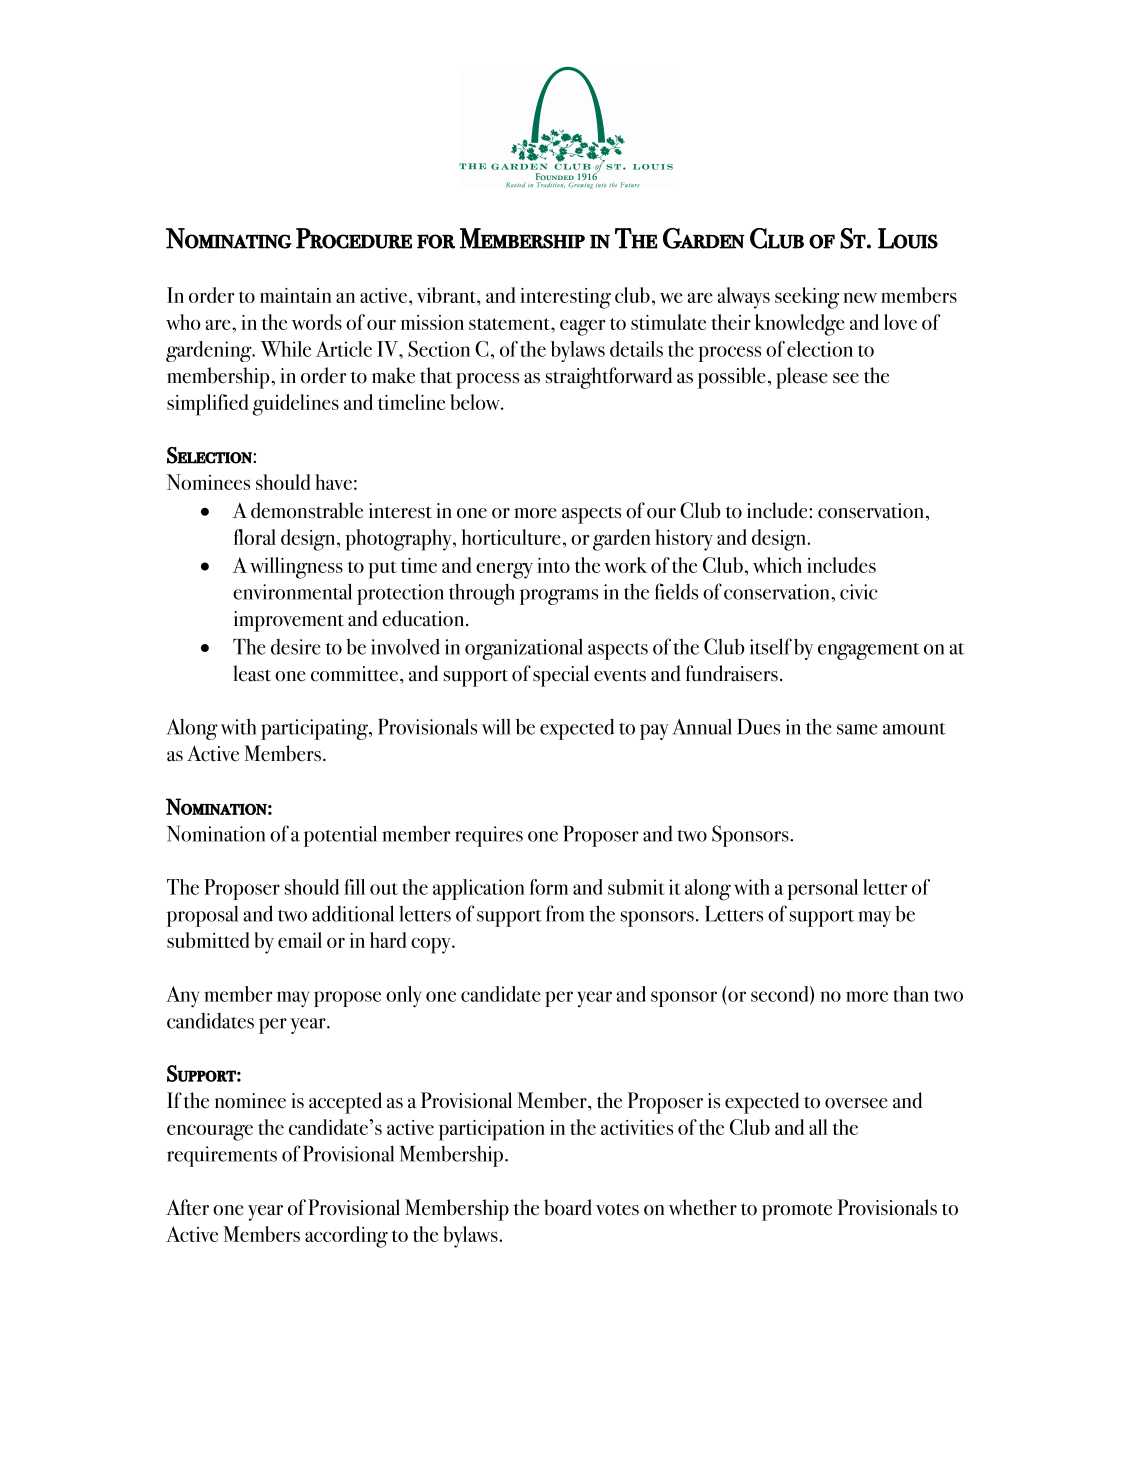  What do you see at coordinates (252, 673) in the screenshot?
I see `least` at bounding box center [252, 673].
